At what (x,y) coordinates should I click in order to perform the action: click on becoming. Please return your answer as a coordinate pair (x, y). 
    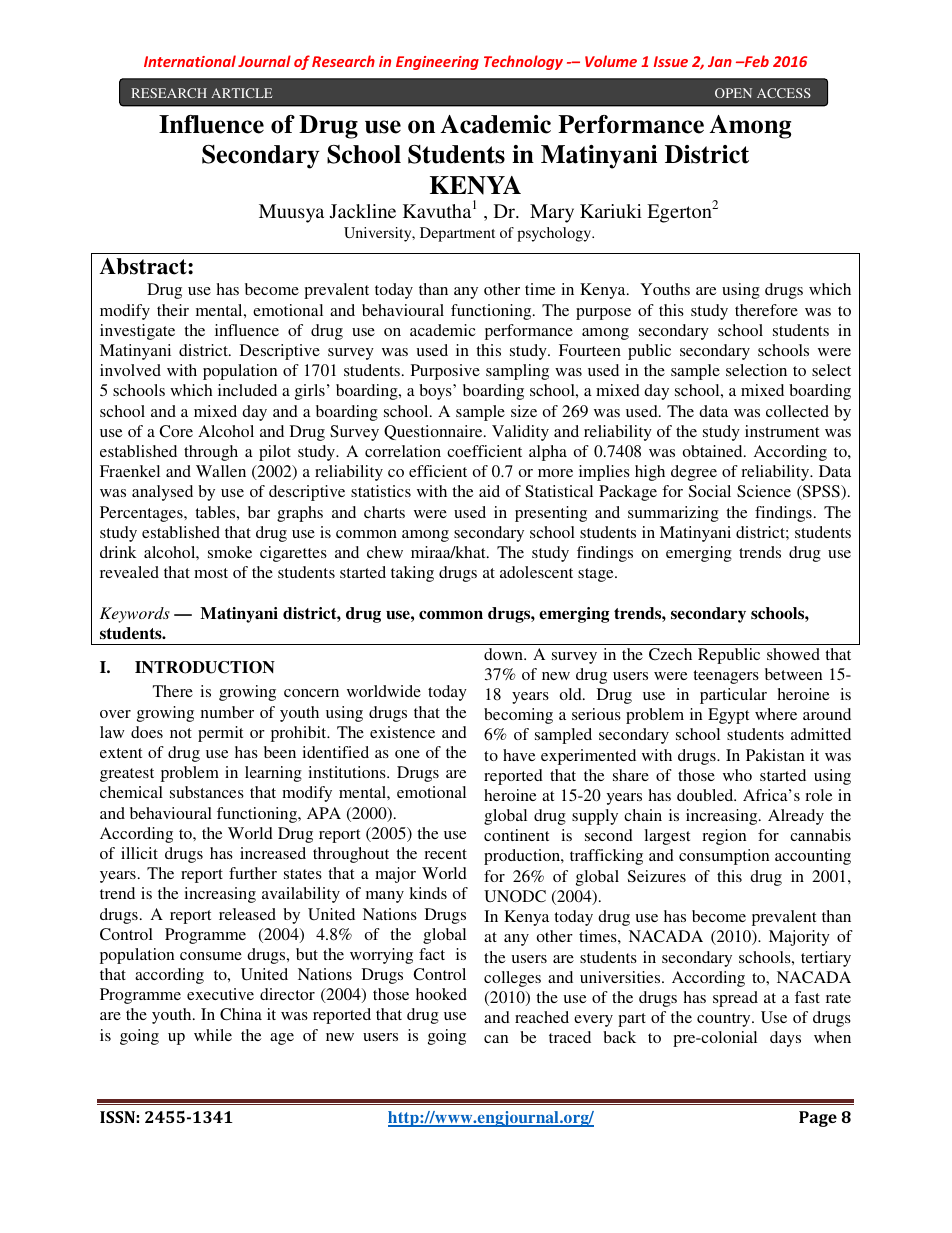
    Looking at the image, I should click on (518, 716).
